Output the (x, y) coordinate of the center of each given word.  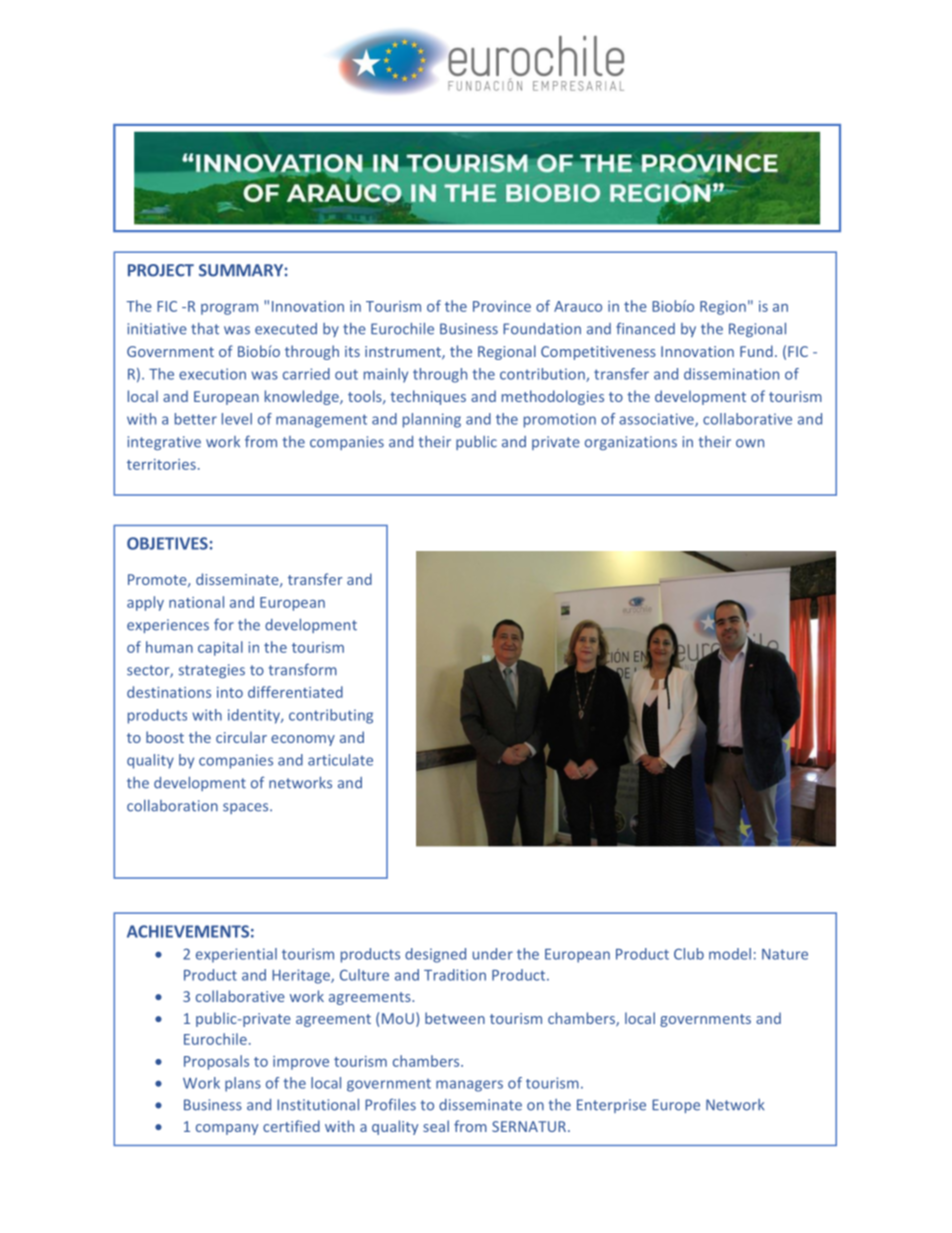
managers (469, 1086)
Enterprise (611, 1106)
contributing (331, 716)
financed (645, 328)
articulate (340, 760)
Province (502, 306)
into (230, 692)
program (229, 309)
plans (243, 1084)
